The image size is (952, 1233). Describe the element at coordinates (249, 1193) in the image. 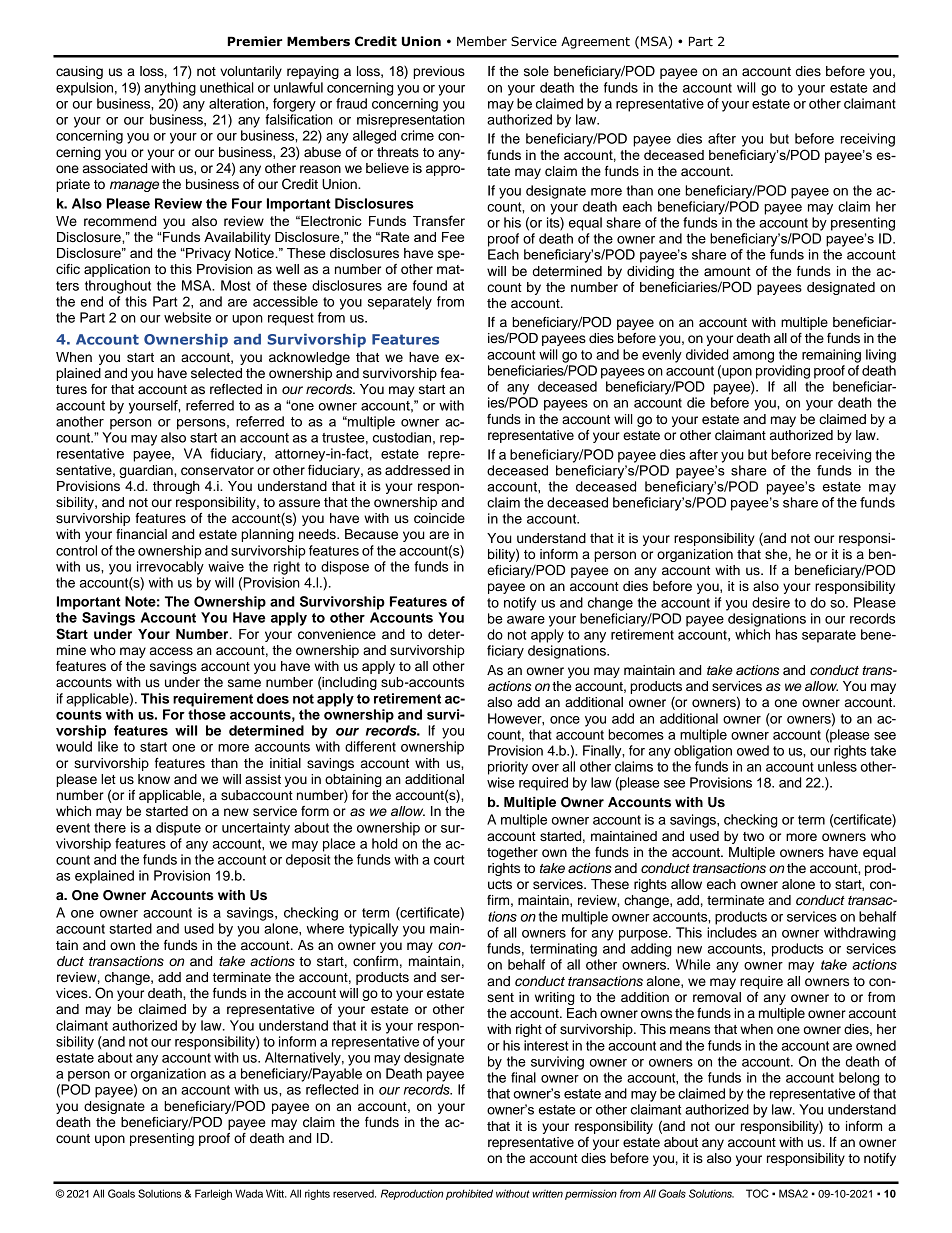

I see `Wada` at that location.
